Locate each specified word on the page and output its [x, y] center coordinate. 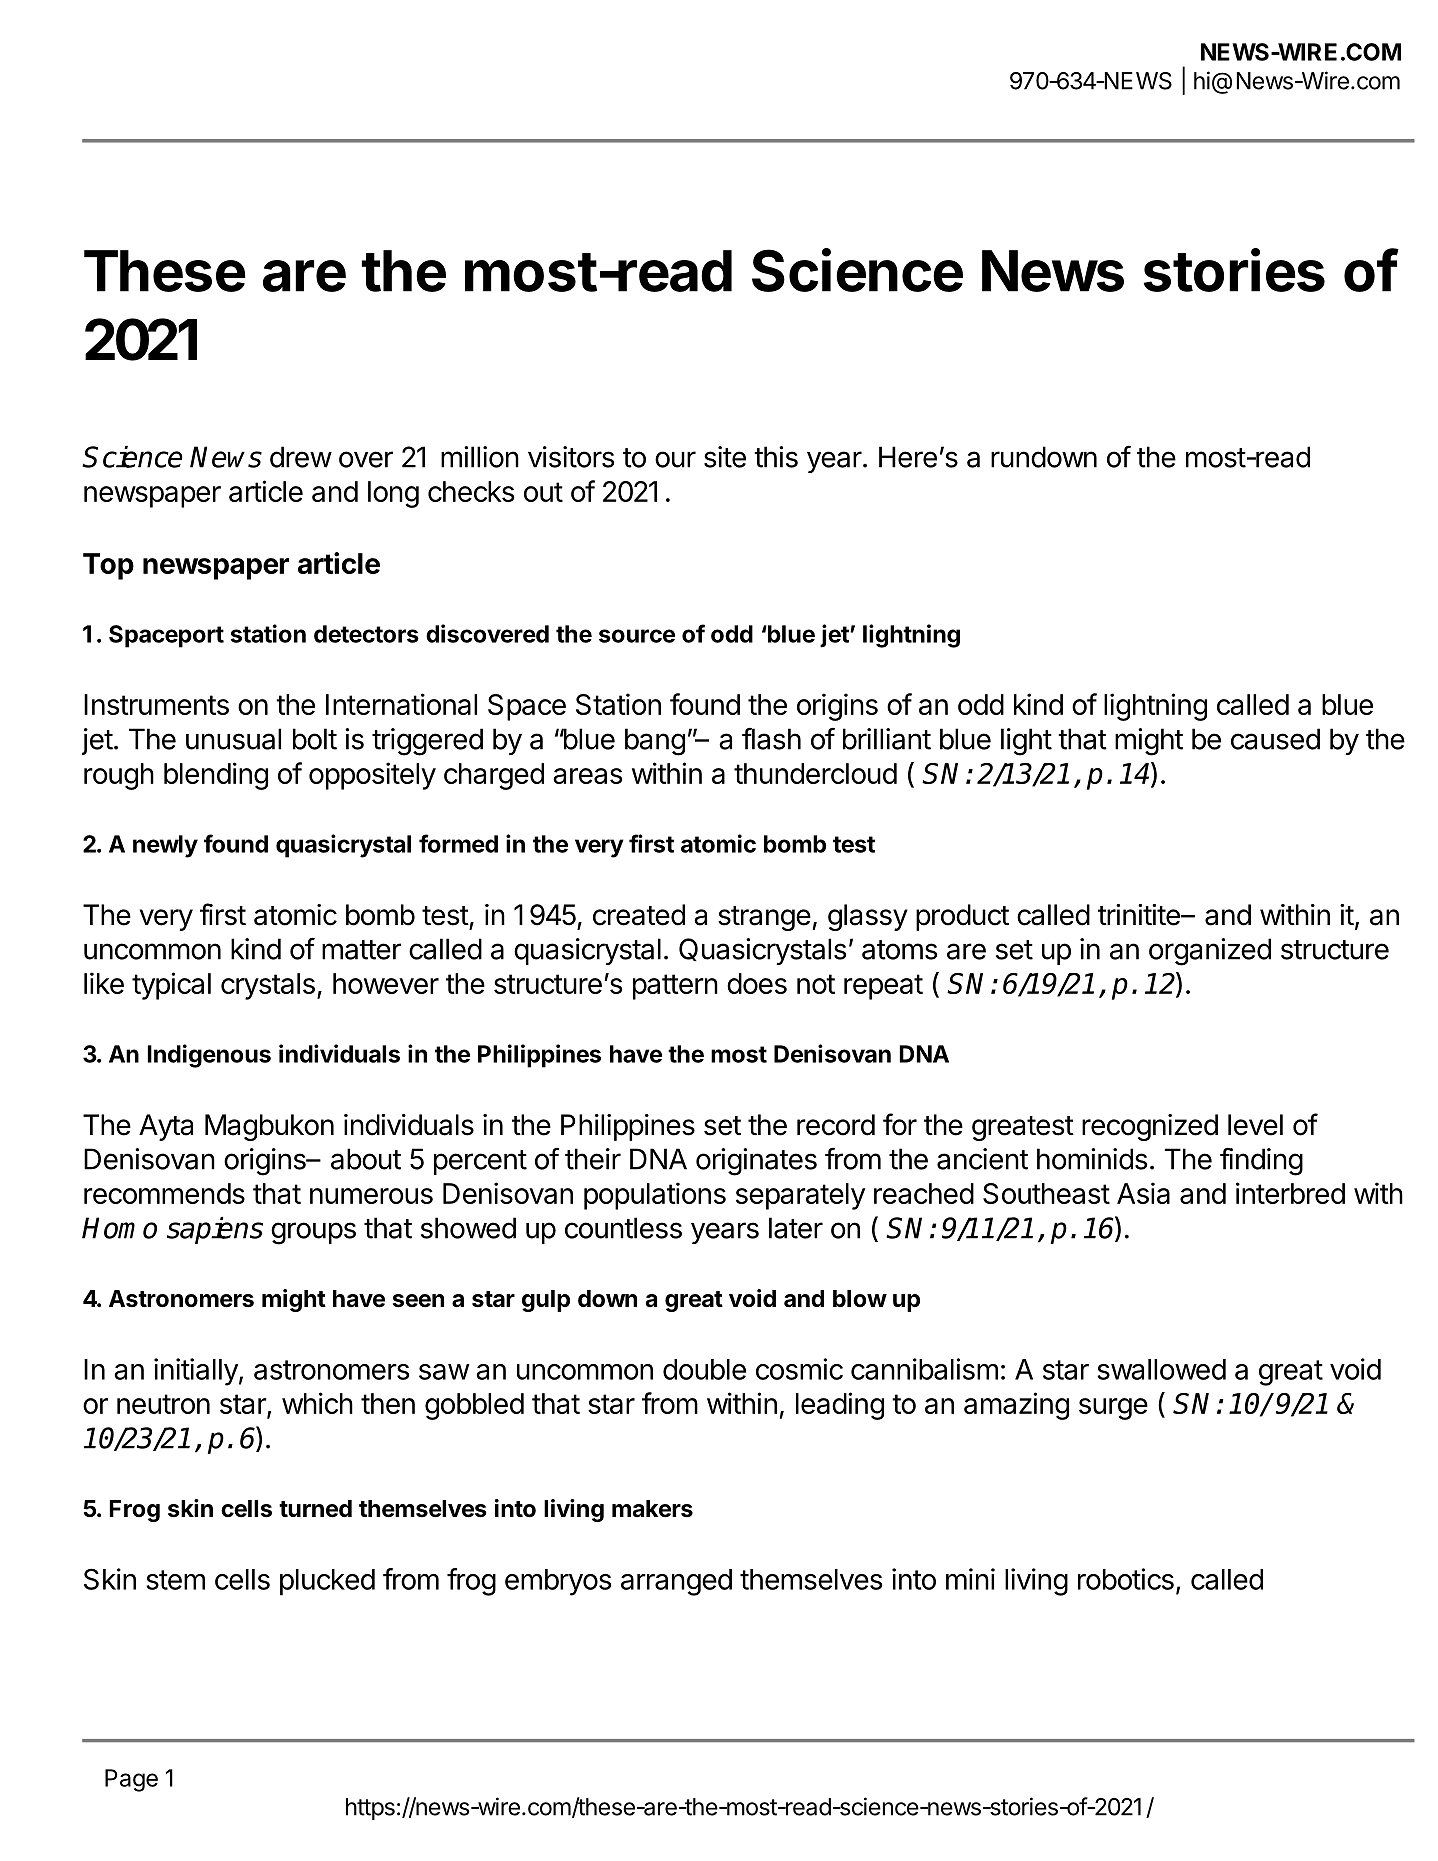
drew [301, 457]
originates [756, 1162]
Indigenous [209, 1056]
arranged [676, 1582]
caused [1275, 739]
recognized [1150, 1127]
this [776, 457]
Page [131, 1780]
